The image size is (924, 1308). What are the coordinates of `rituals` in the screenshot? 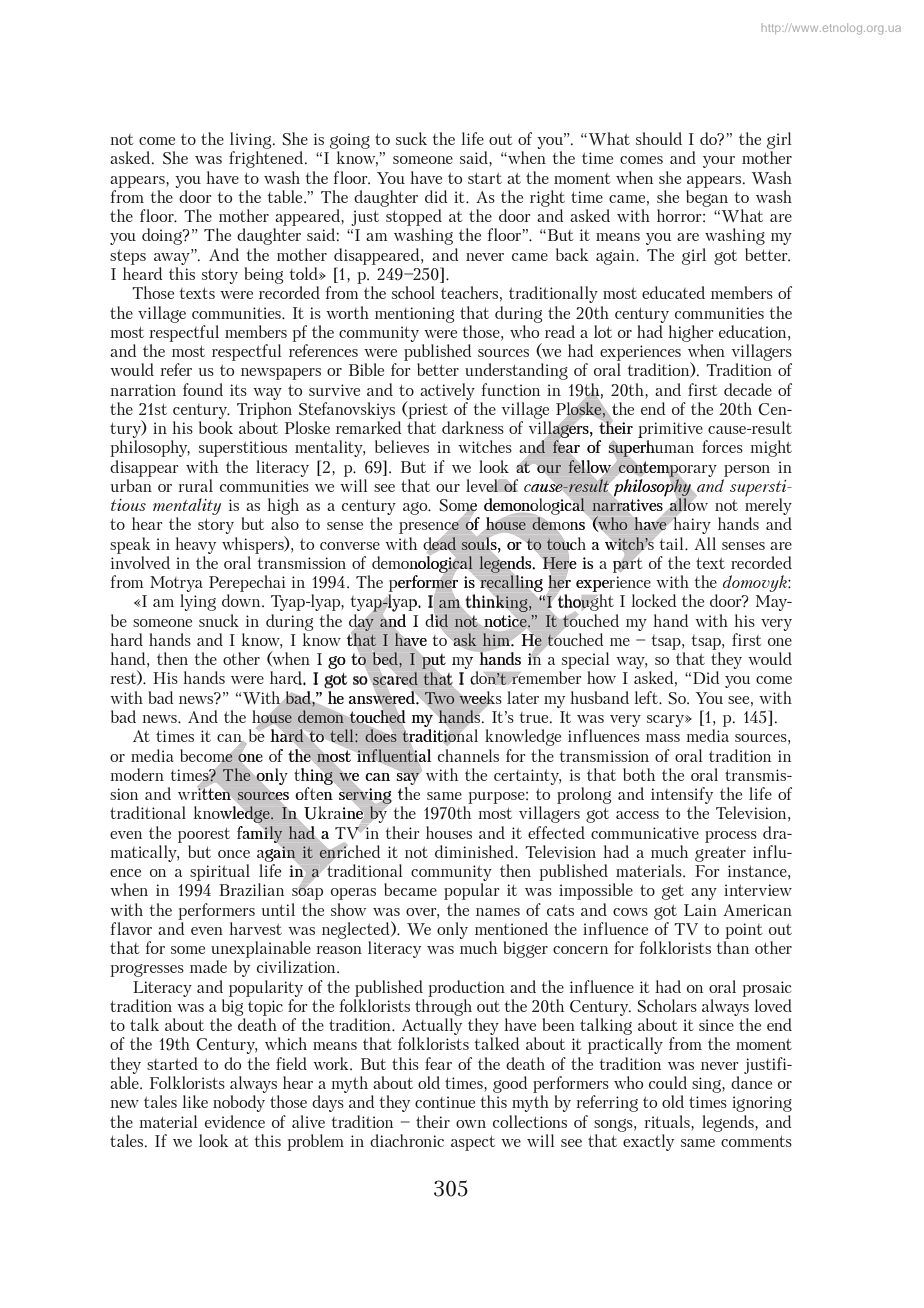 It's located at (668, 1121).
